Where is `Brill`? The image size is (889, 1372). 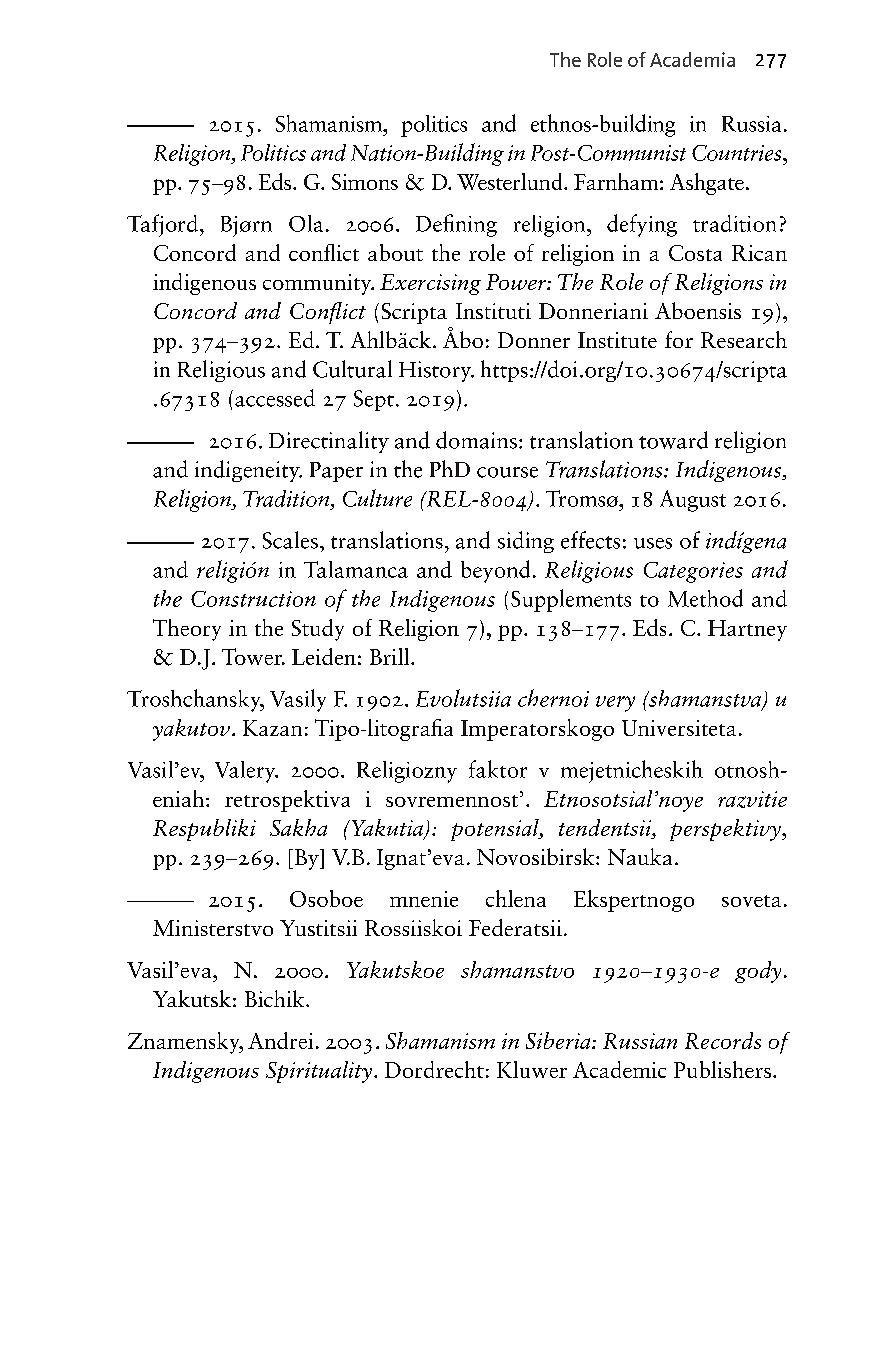
Brill is located at coordinates (391, 656).
